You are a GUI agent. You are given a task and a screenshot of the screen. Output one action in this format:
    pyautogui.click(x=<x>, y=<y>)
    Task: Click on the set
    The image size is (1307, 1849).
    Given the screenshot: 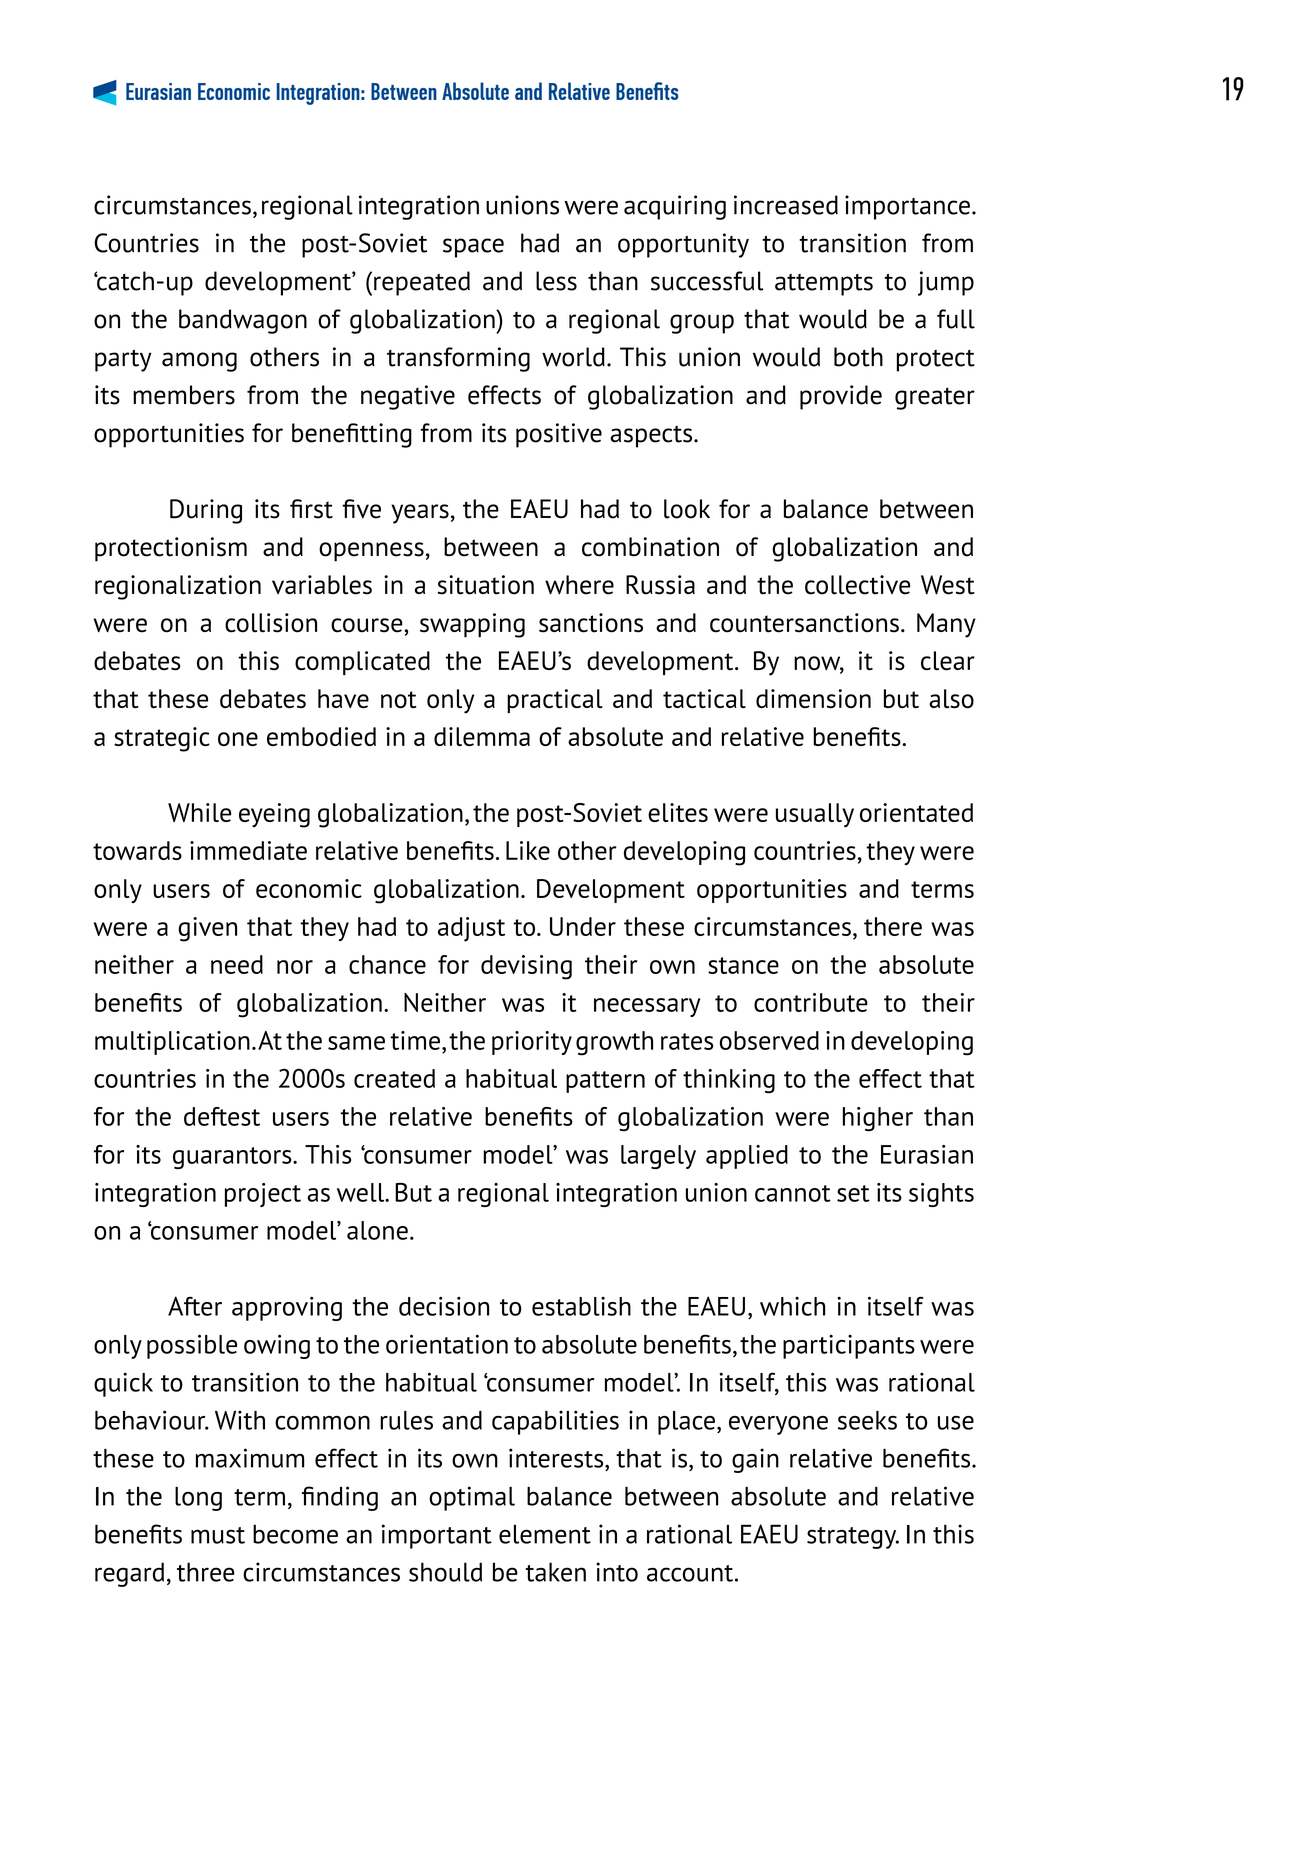 What is the action you would take?
    pyautogui.click(x=853, y=1193)
